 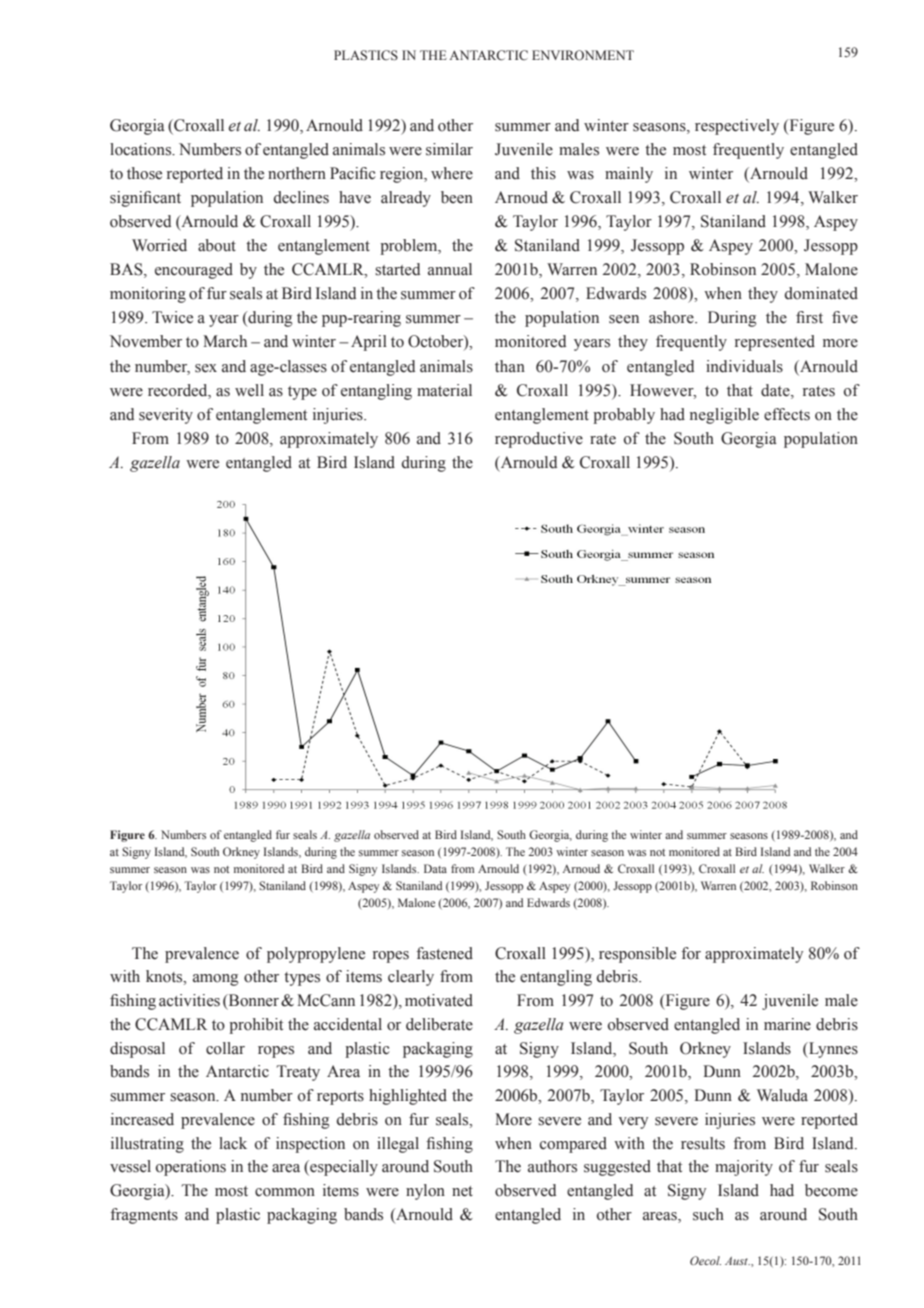 What do you see at coordinates (316, 955) in the screenshot?
I see `polypropylene` at bounding box center [316, 955].
